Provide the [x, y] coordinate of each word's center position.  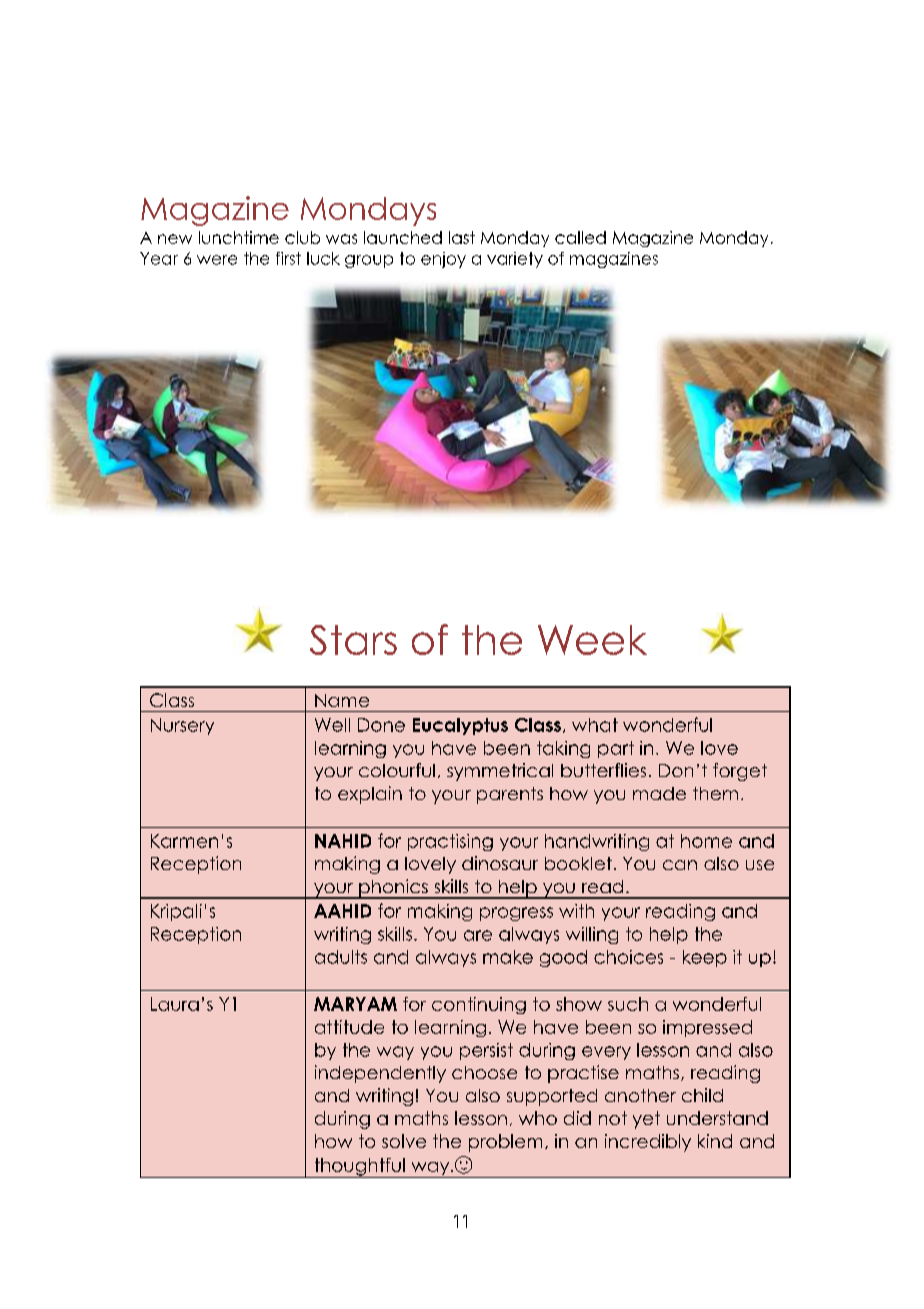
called [580, 237]
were [217, 260]
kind [715, 1141]
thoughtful [359, 1168]
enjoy [443, 260]
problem [505, 1143]
